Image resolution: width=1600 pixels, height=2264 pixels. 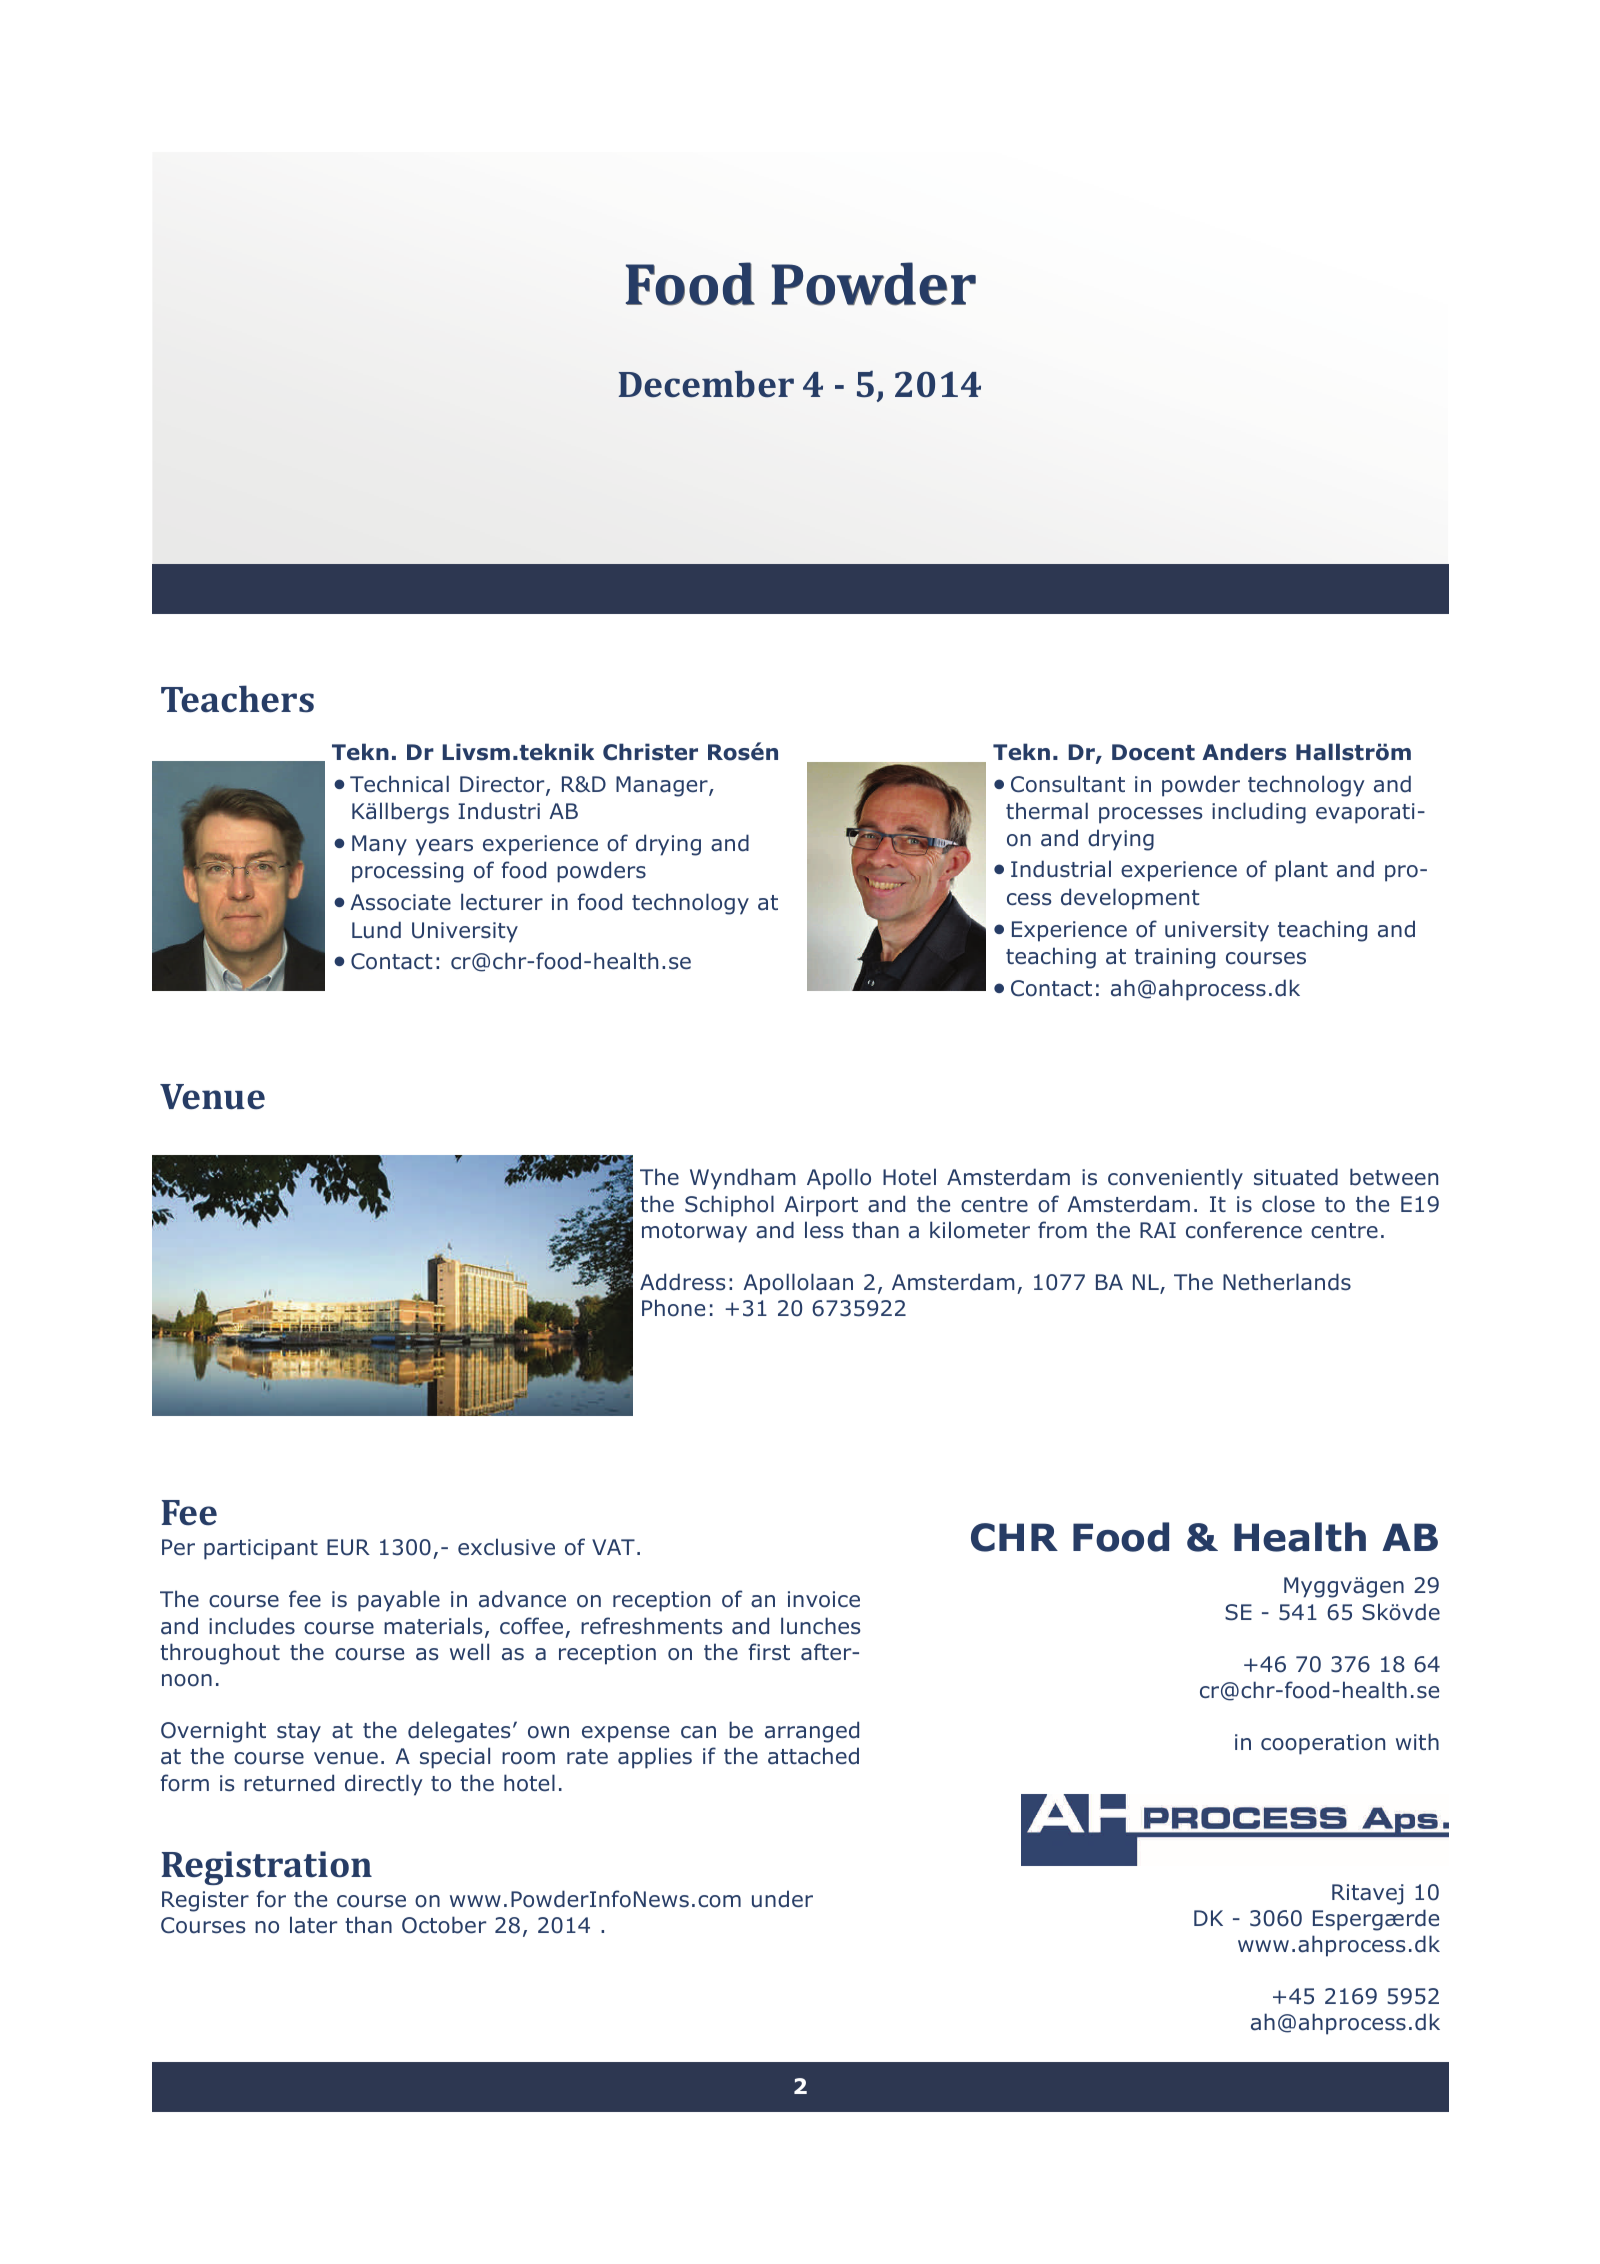 I want to click on Registration, so click(x=267, y=1868).
